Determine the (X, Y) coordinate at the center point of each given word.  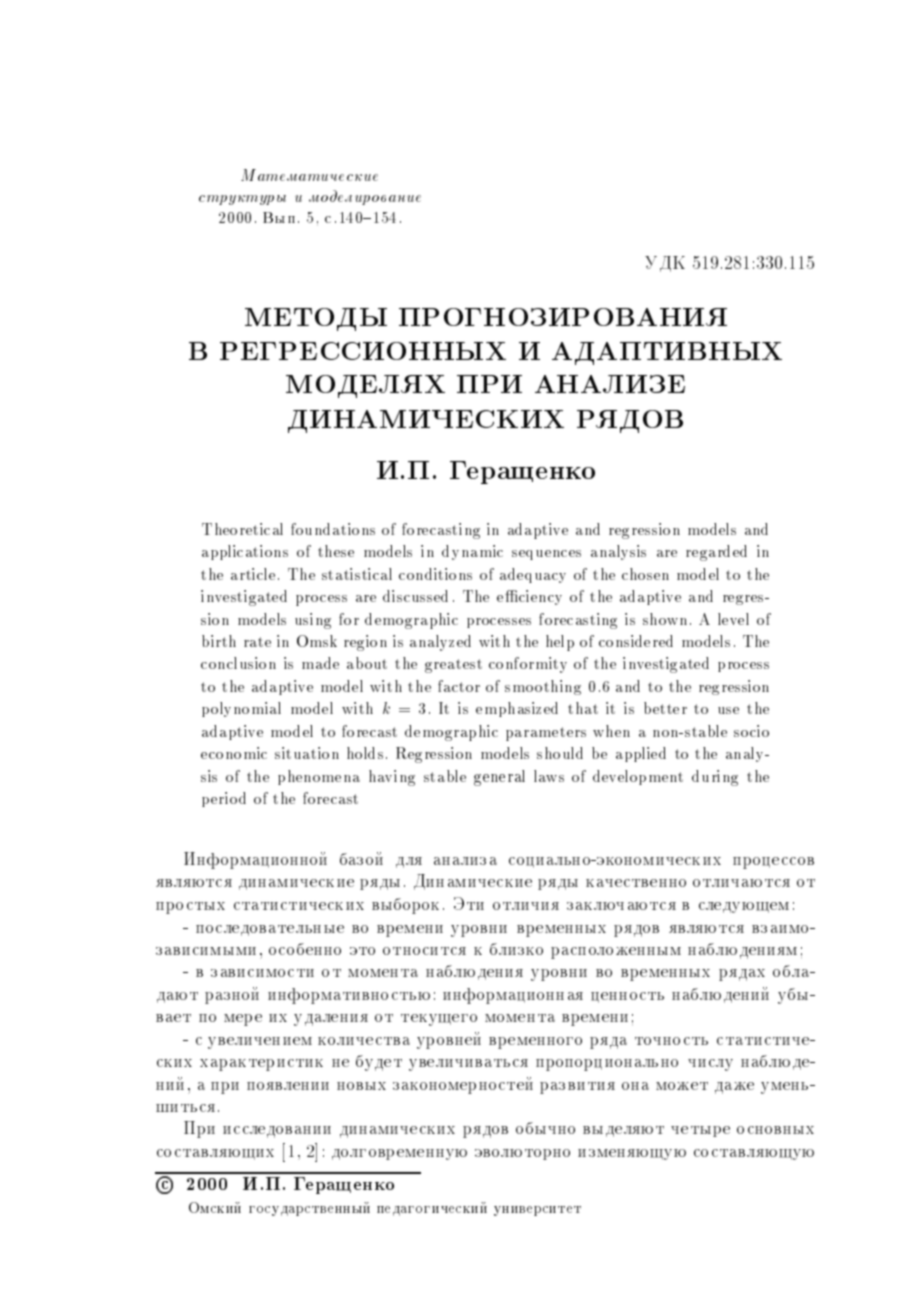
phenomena (319, 777)
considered (636, 641)
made (320, 663)
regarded (716, 553)
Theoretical (242, 529)
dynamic (472, 552)
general (499, 778)
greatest (453, 666)
